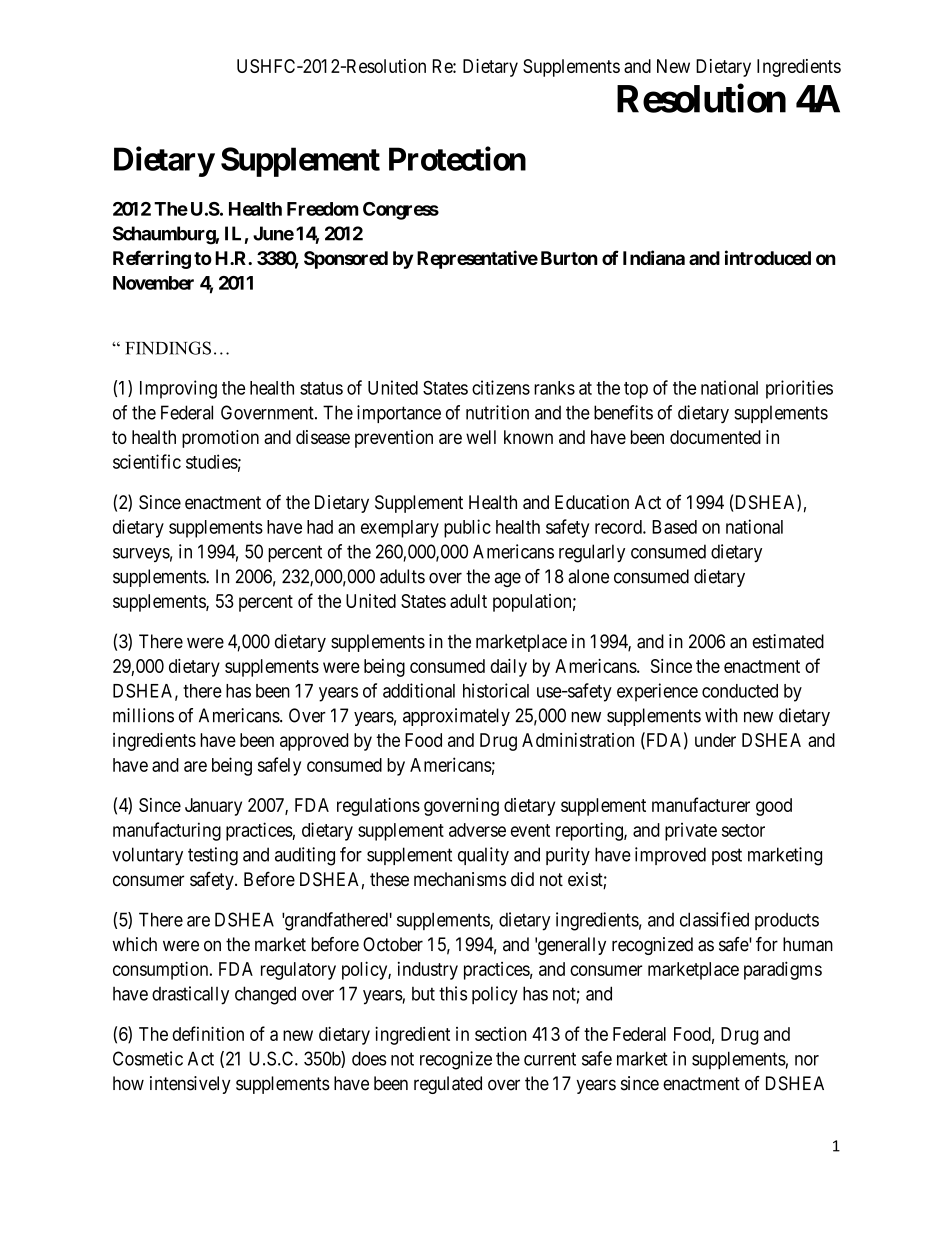 The height and width of the image is (1233, 952). I want to click on well, so click(481, 437).
